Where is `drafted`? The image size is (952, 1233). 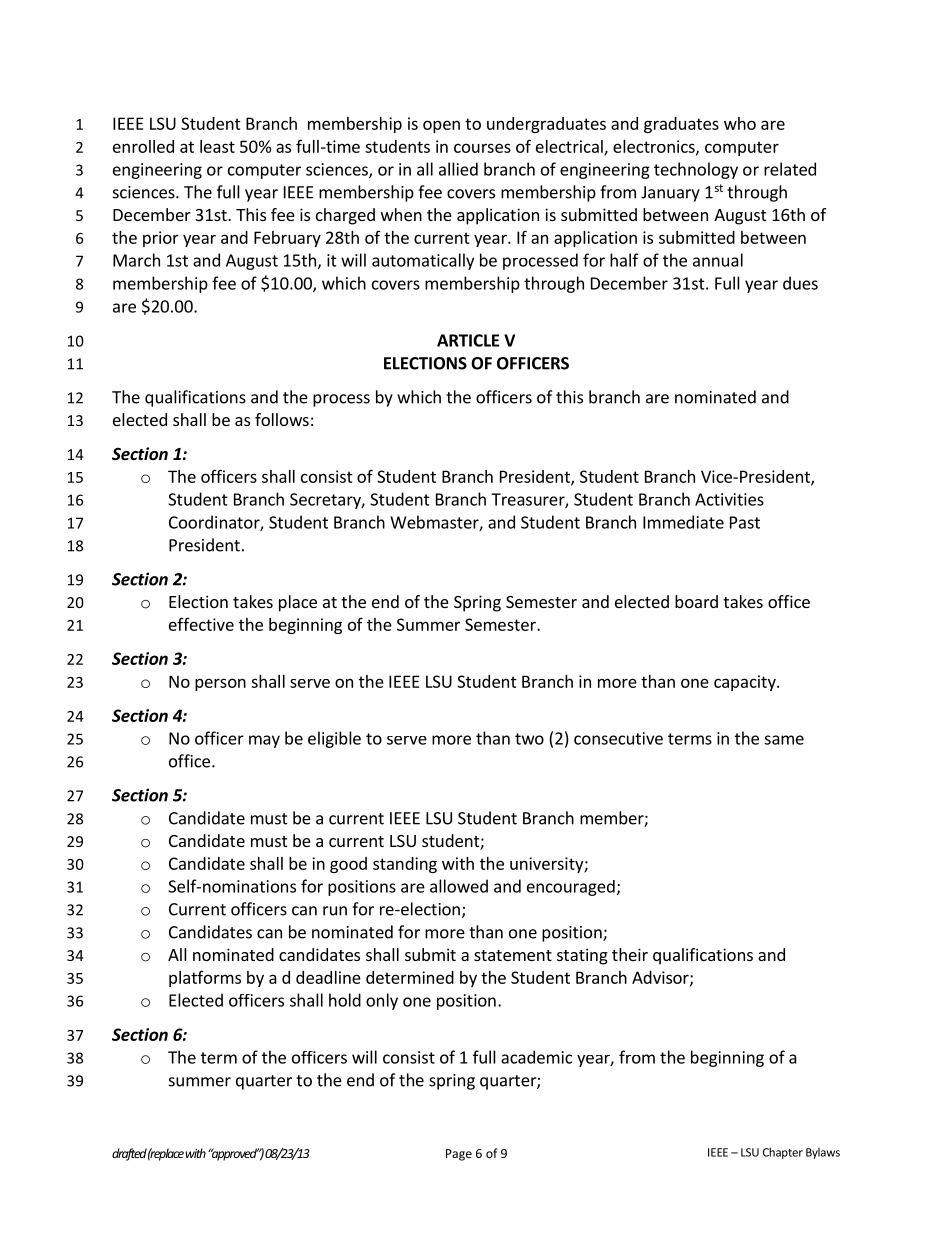
drafted is located at coordinates (129, 1154).
